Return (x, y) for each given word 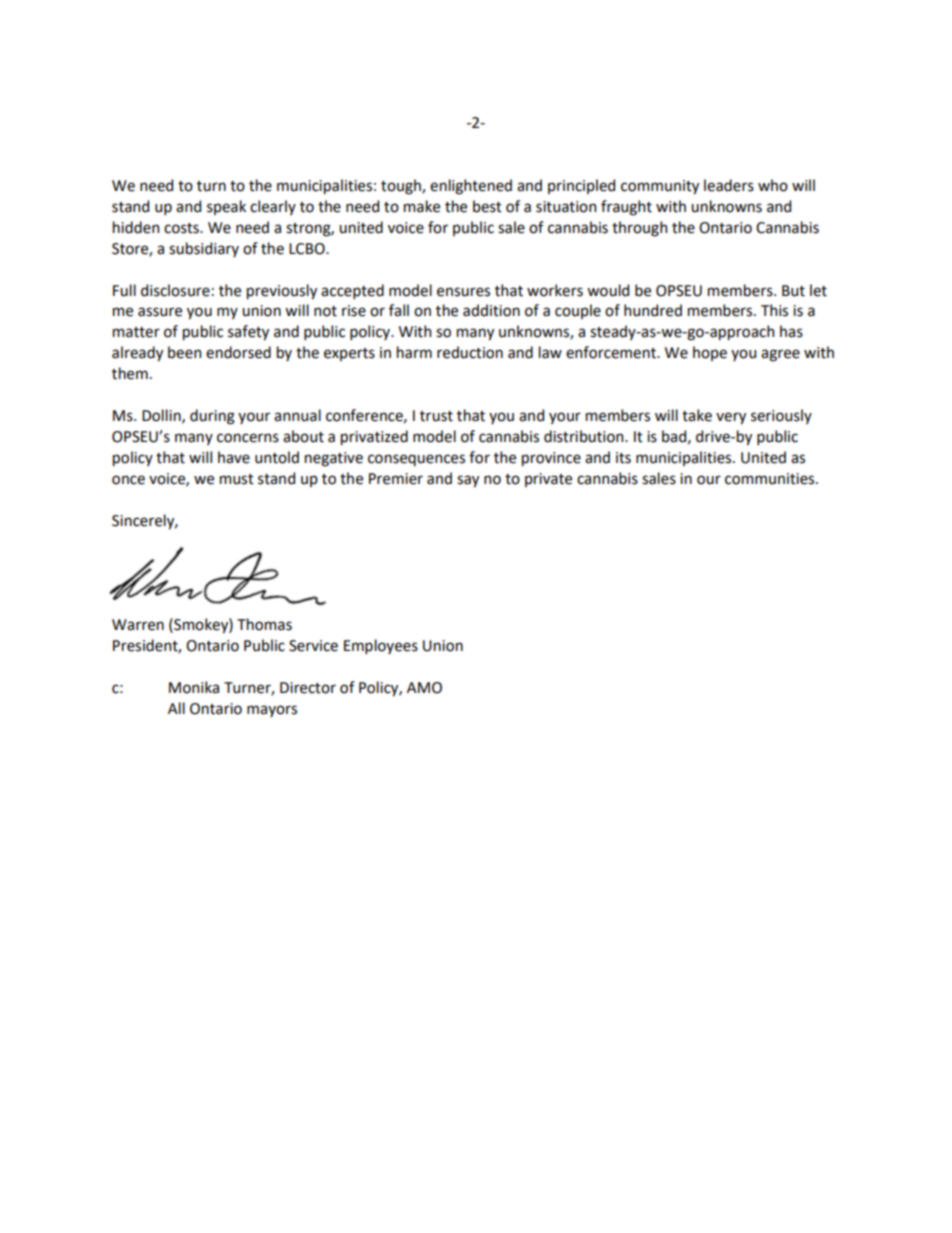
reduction (470, 352)
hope (710, 353)
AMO (424, 688)
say (468, 481)
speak (226, 207)
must (237, 479)
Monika (194, 687)
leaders (729, 185)
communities (771, 479)
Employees (381, 646)
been (184, 352)
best (487, 206)
